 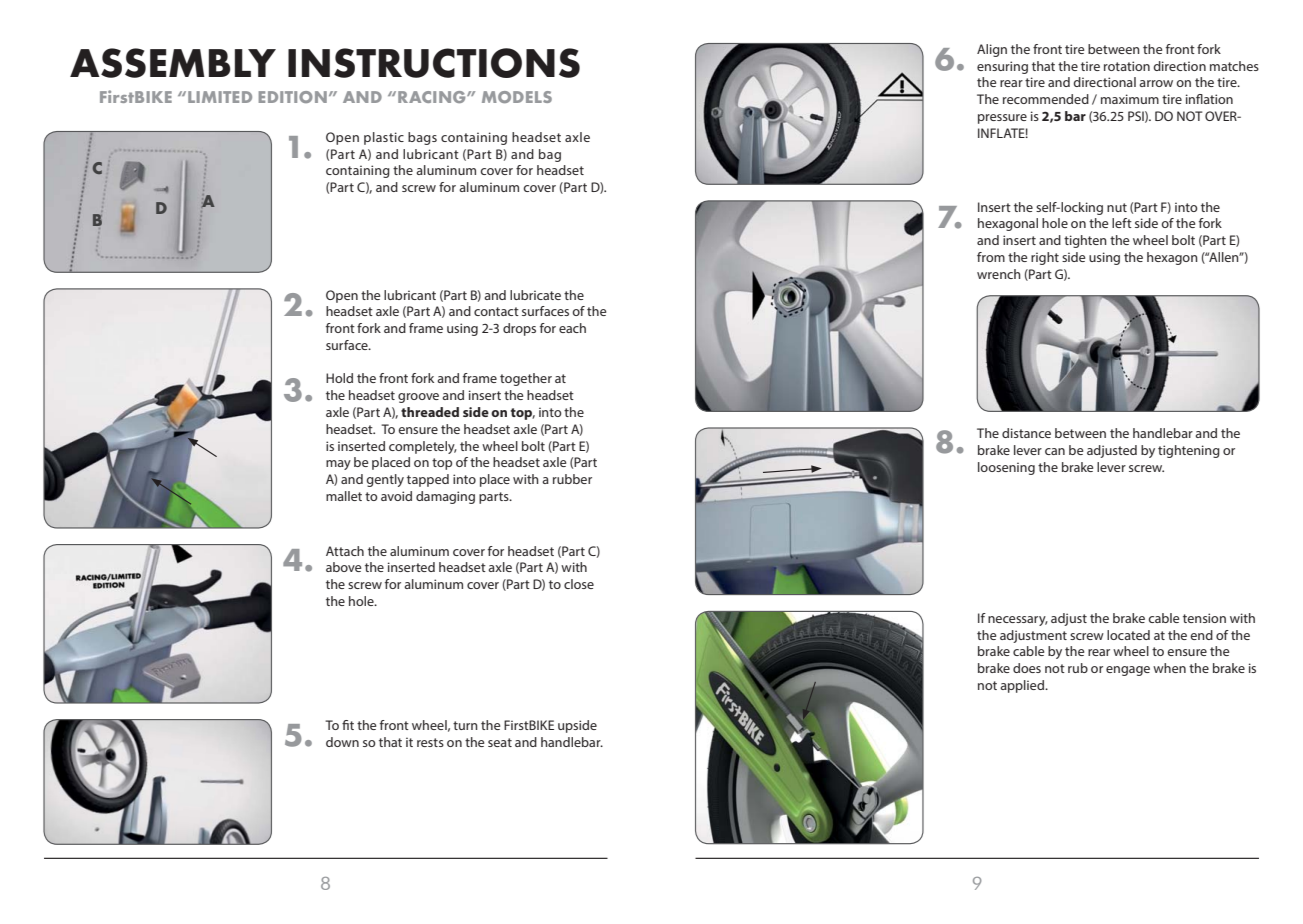 I want to click on close, so click(x=579, y=584).
